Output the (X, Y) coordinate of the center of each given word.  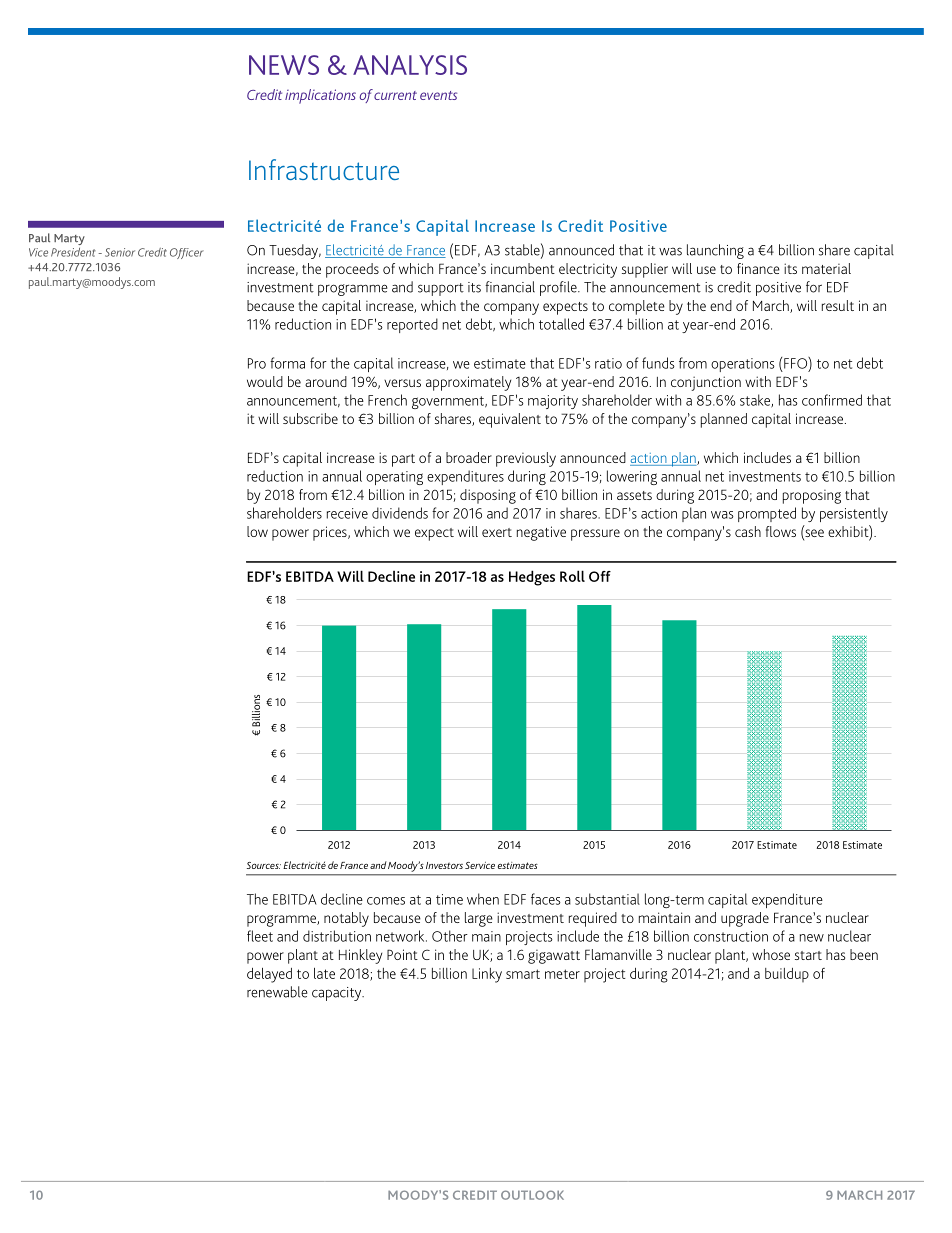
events (438, 95)
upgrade (745, 919)
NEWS (284, 65)
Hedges (532, 578)
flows (781, 531)
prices (331, 533)
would (265, 381)
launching (715, 251)
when (483, 899)
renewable (277, 992)
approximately (468, 383)
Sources (264, 865)
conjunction (706, 383)
